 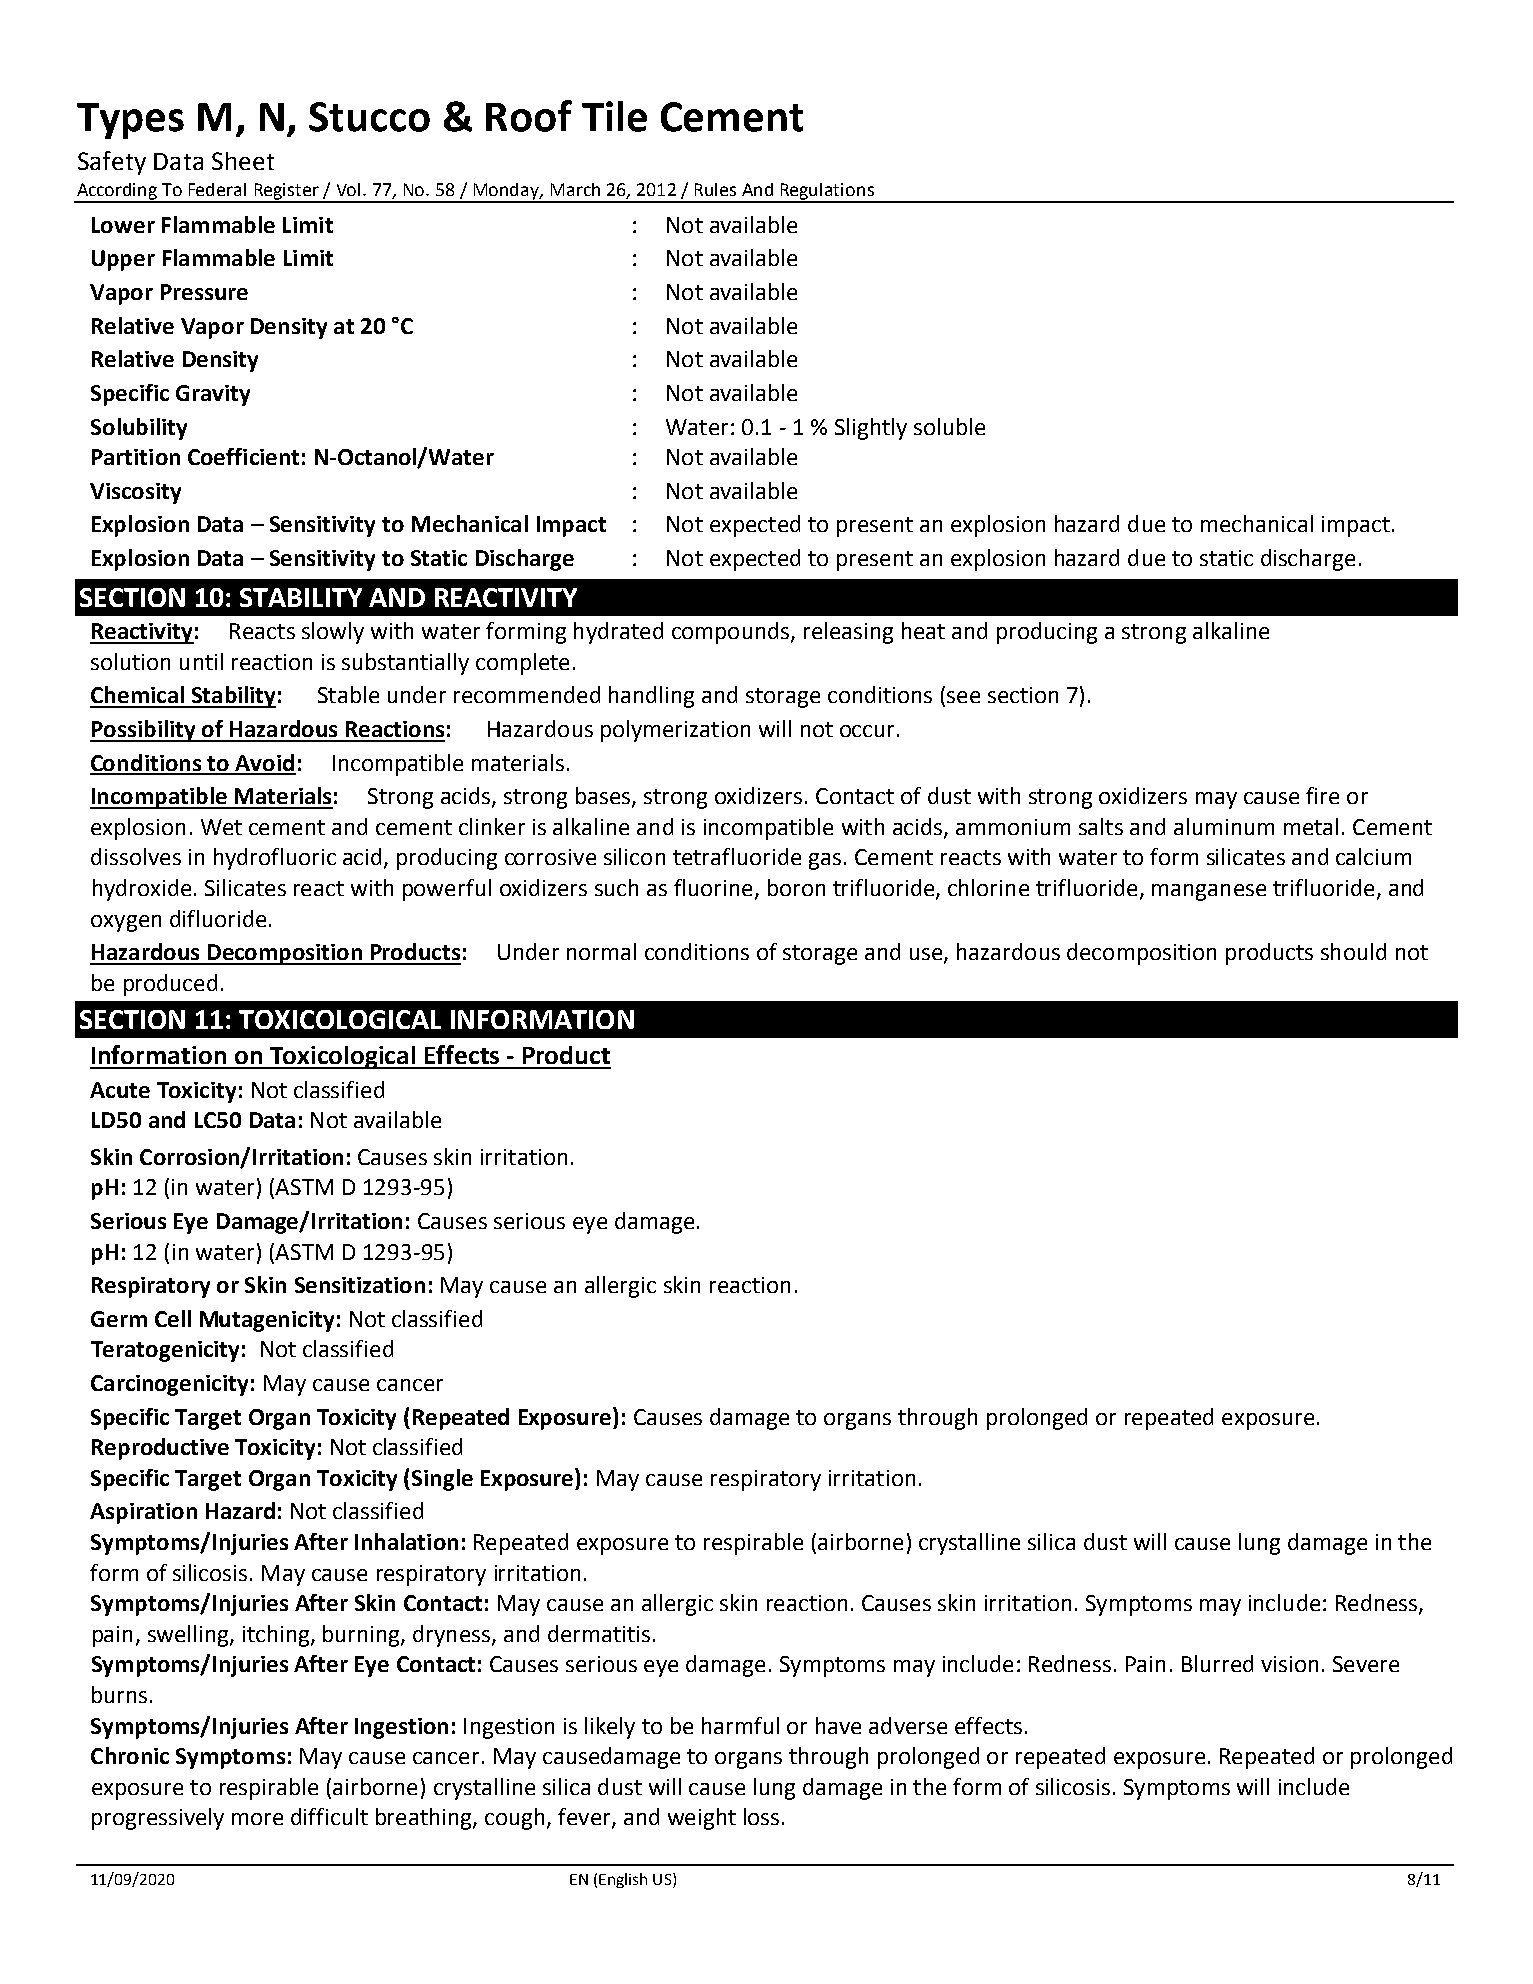 I want to click on should, so click(x=1353, y=951).
